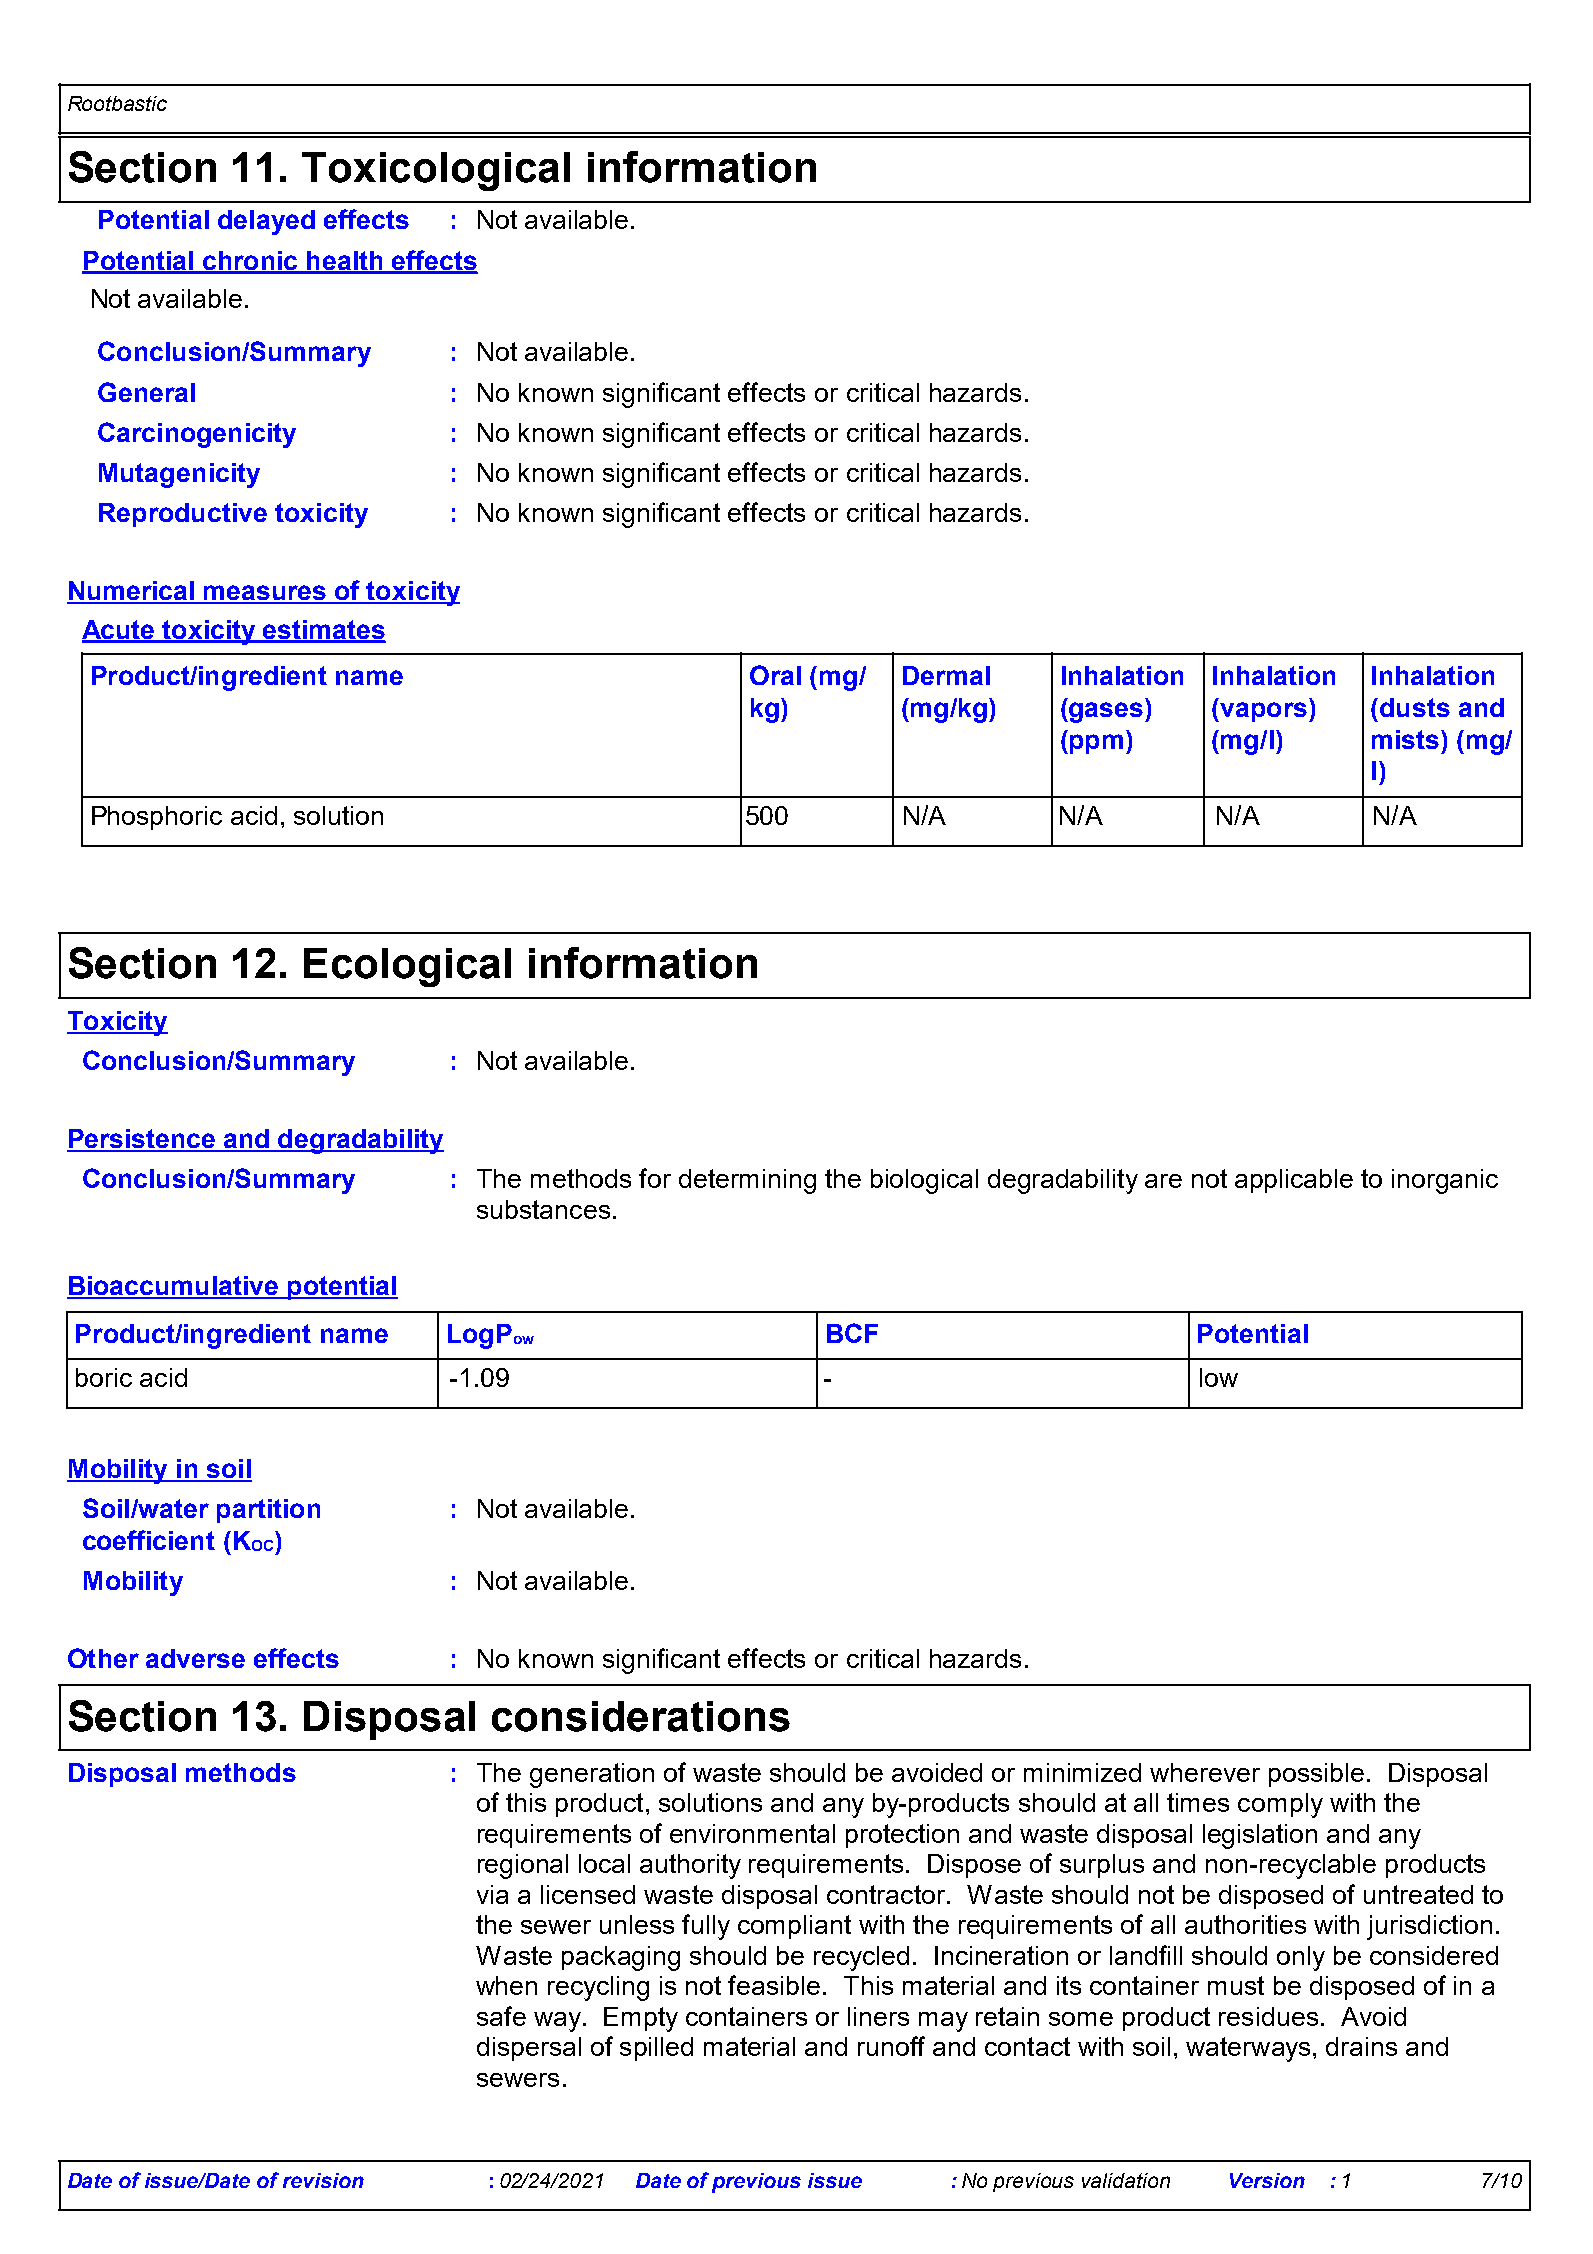 The height and width of the screenshot is (2254, 1593). What do you see at coordinates (436, 171) in the screenshot?
I see `Toxicological` at bounding box center [436, 171].
